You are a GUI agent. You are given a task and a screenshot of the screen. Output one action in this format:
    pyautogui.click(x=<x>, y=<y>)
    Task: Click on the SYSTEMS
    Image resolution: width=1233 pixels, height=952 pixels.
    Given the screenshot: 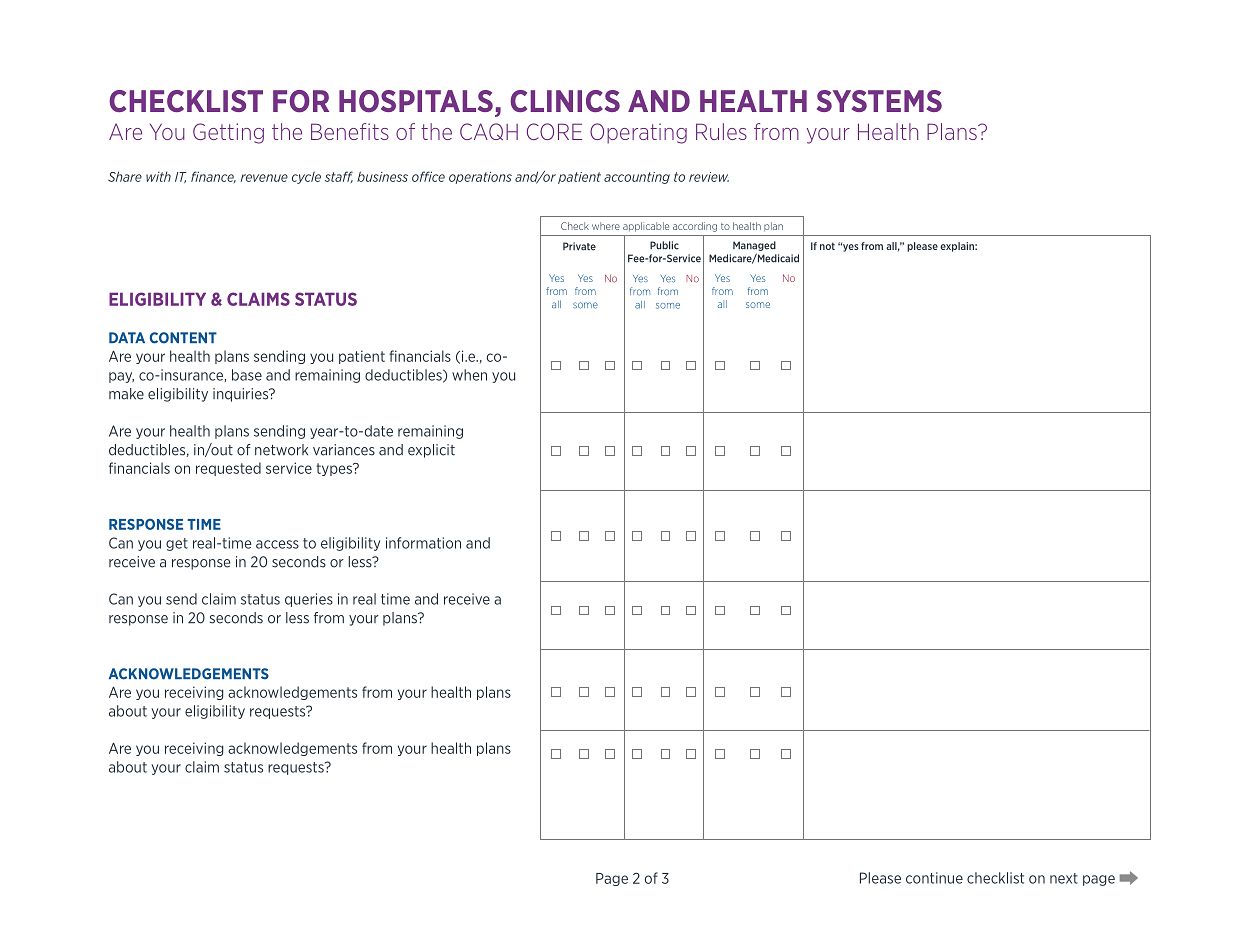 What is the action you would take?
    pyautogui.click(x=879, y=101)
